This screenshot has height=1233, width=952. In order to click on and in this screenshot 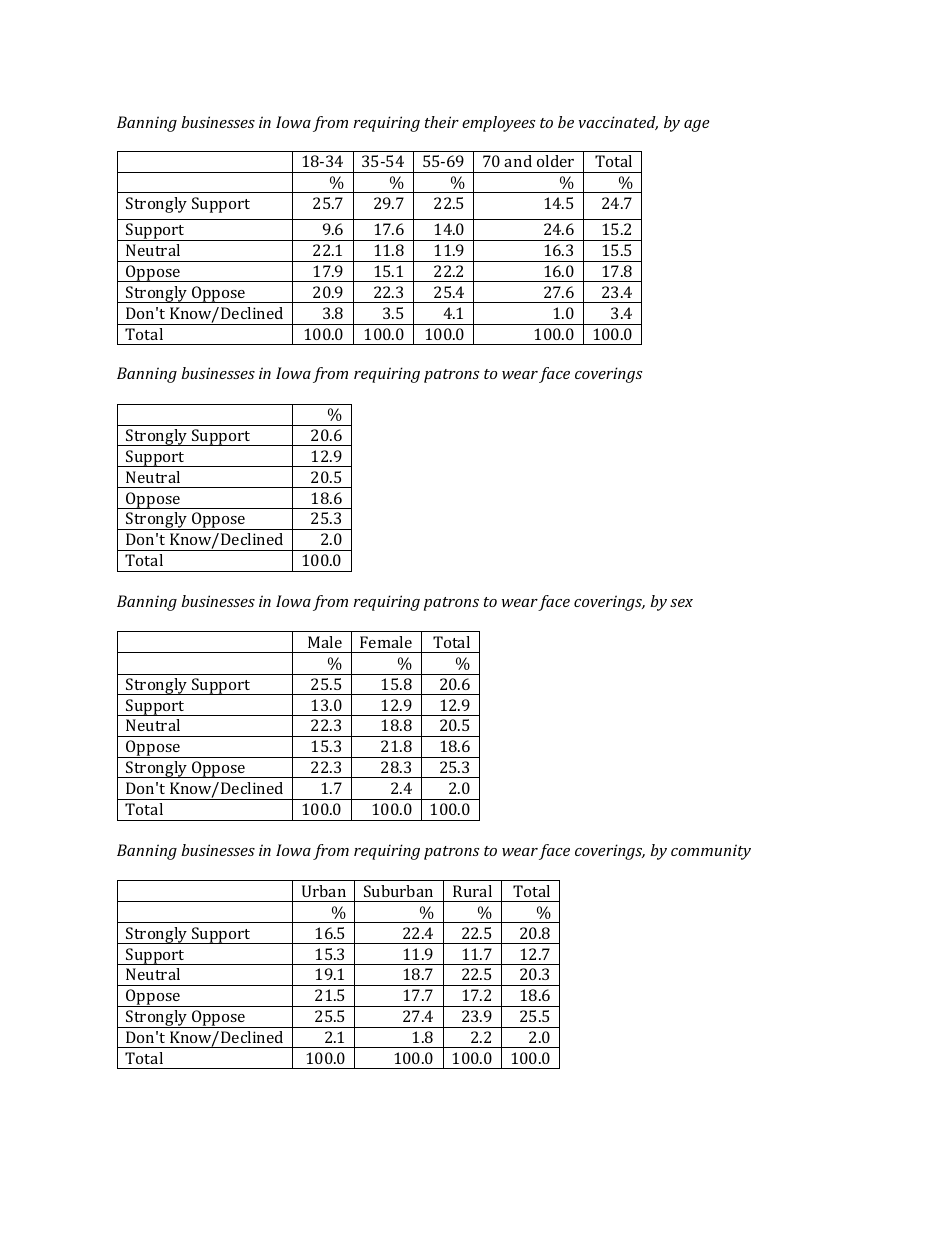, I will do `click(518, 161)`.
